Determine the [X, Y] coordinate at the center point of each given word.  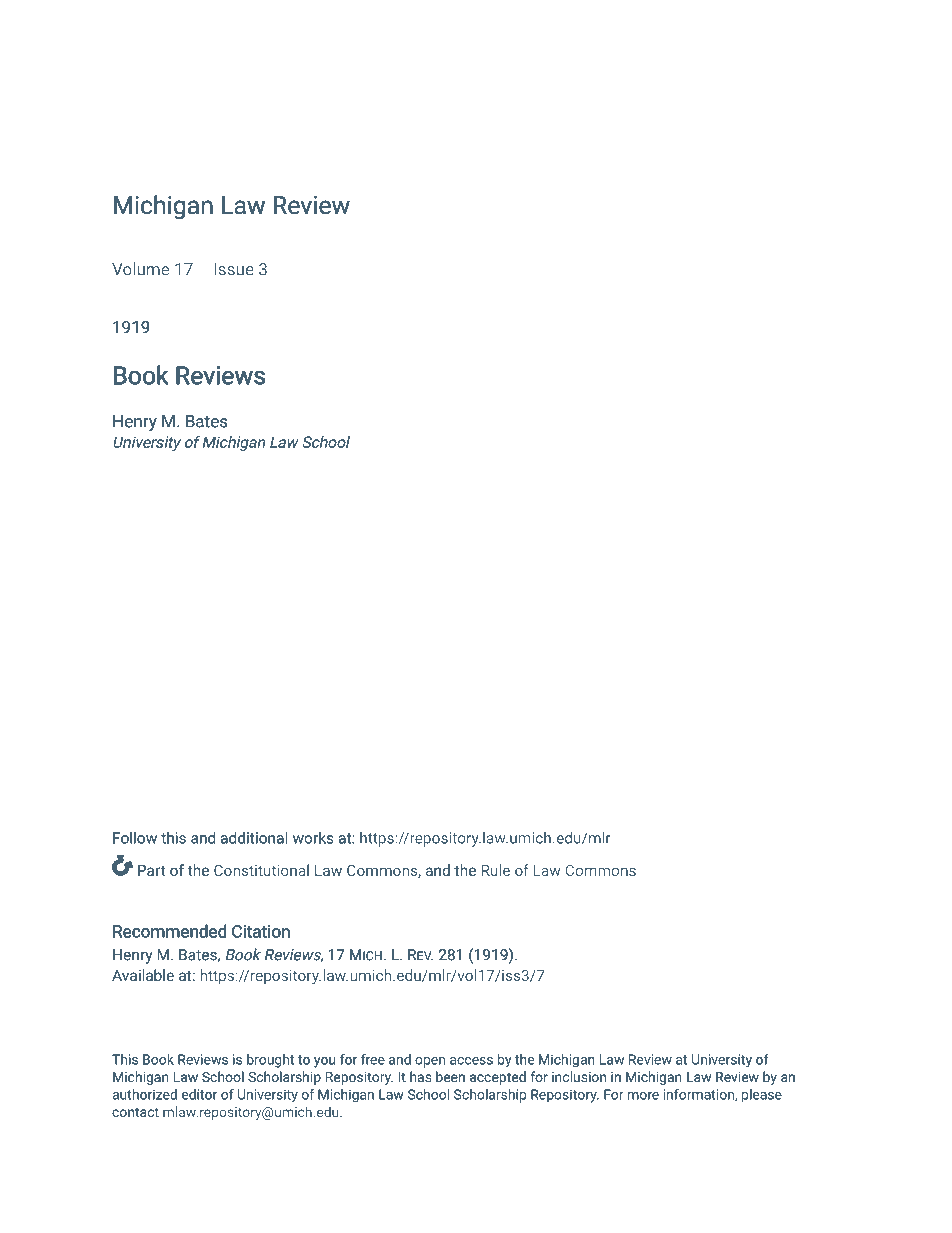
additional [254, 838]
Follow [135, 838]
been [450, 1076]
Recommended [169, 931]
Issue [234, 269]
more [643, 1096]
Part [152, 870]
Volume [140, 269]
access [471, 1061]
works [313, 838]
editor [199, 1094]
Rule [496, 870]
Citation [261, 931]
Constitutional [261, 870]
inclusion [579, 1076]
